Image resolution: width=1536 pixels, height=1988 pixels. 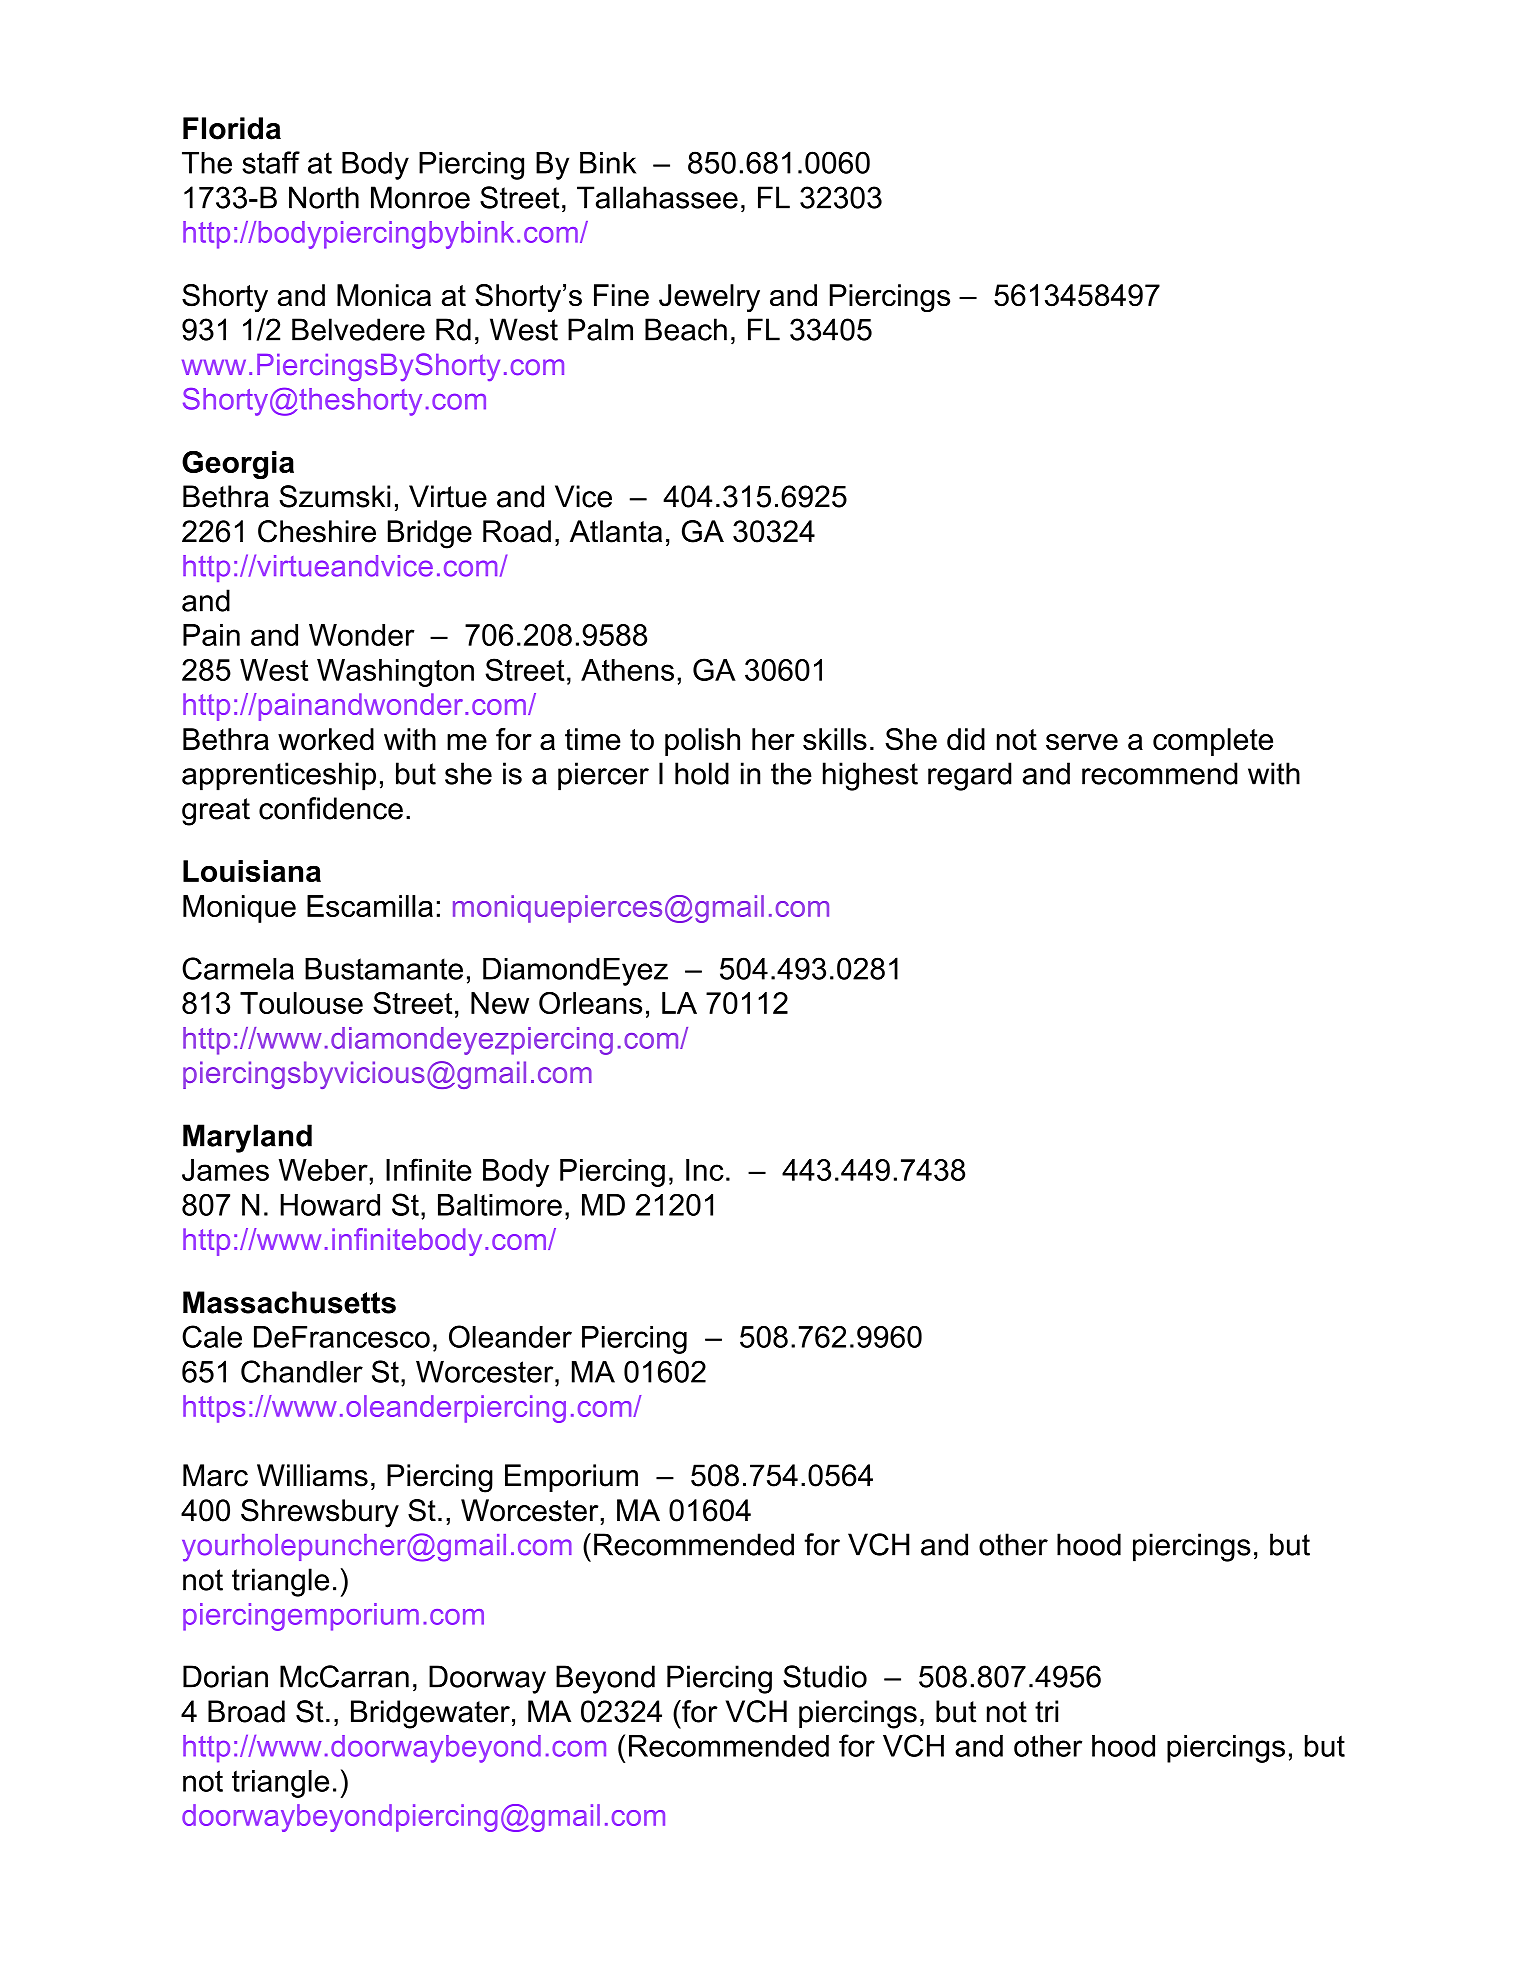 I want to click on Tallahassee, so click(x=657, y=197).
